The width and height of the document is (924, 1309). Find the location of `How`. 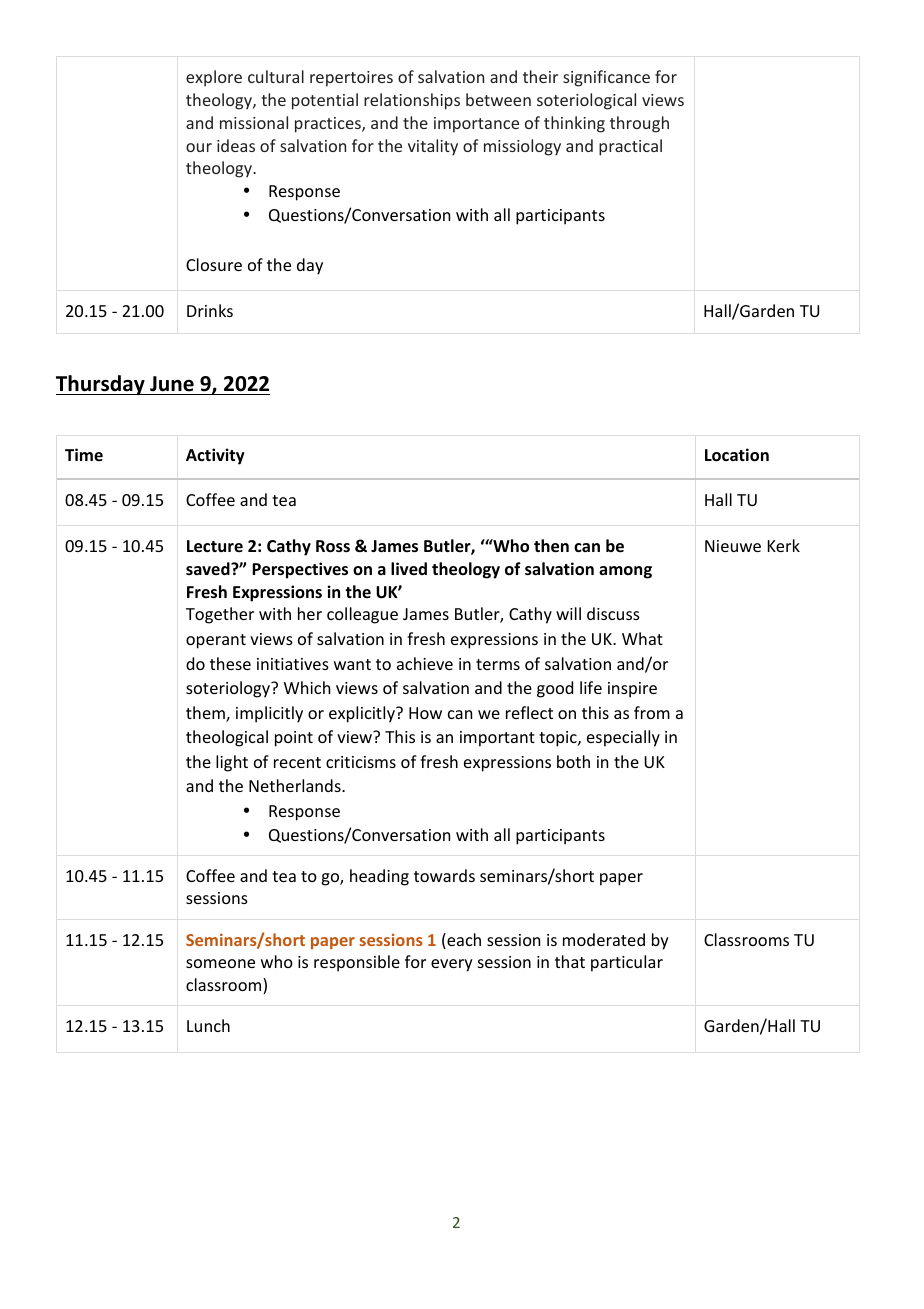

How is located at coordinates (425, 713).
